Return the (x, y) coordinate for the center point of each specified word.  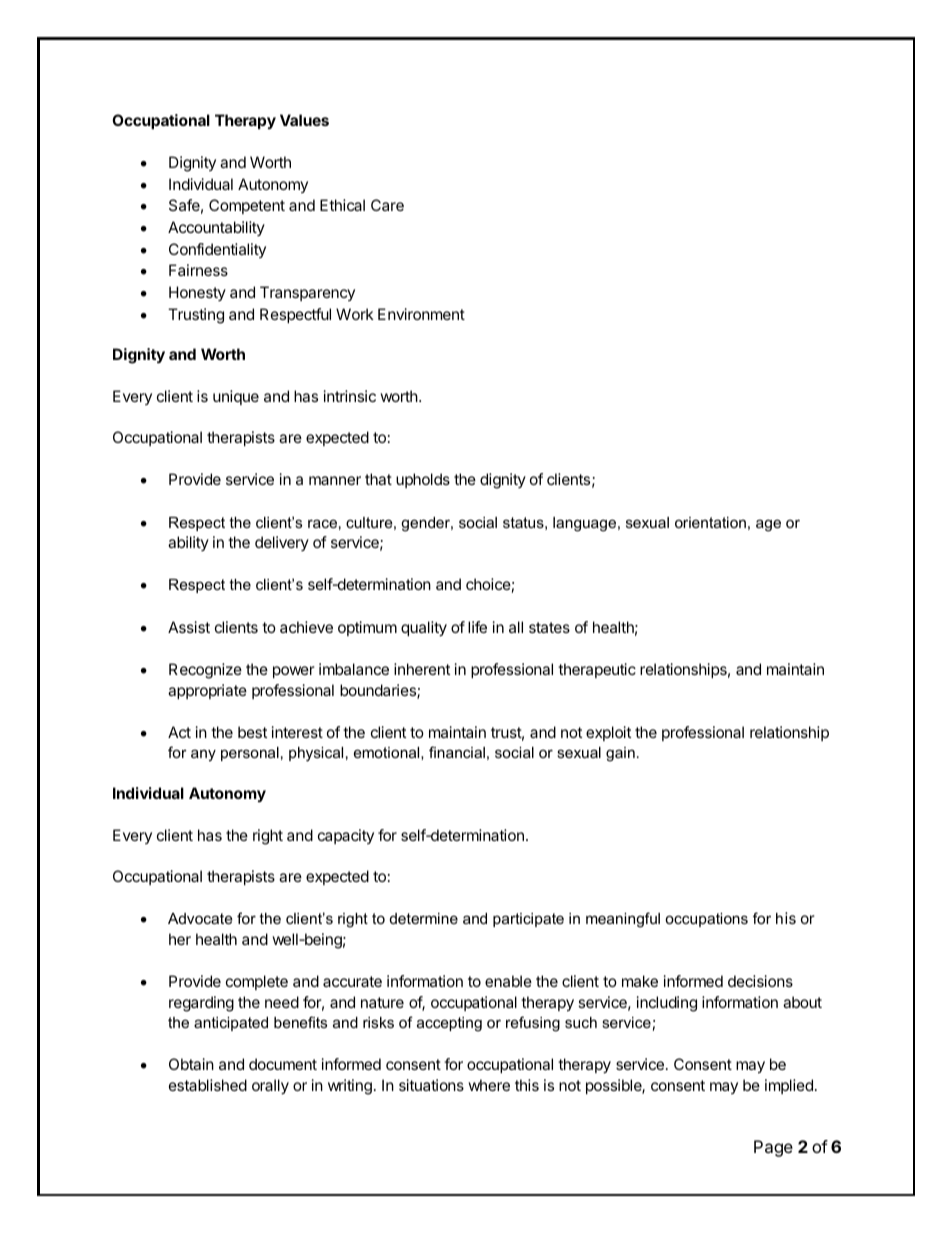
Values (304, 120)
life (477, 627)
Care (387, 205)
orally (270, 1087)
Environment (421, 314)
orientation (710, 522)
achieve (306, 627)
